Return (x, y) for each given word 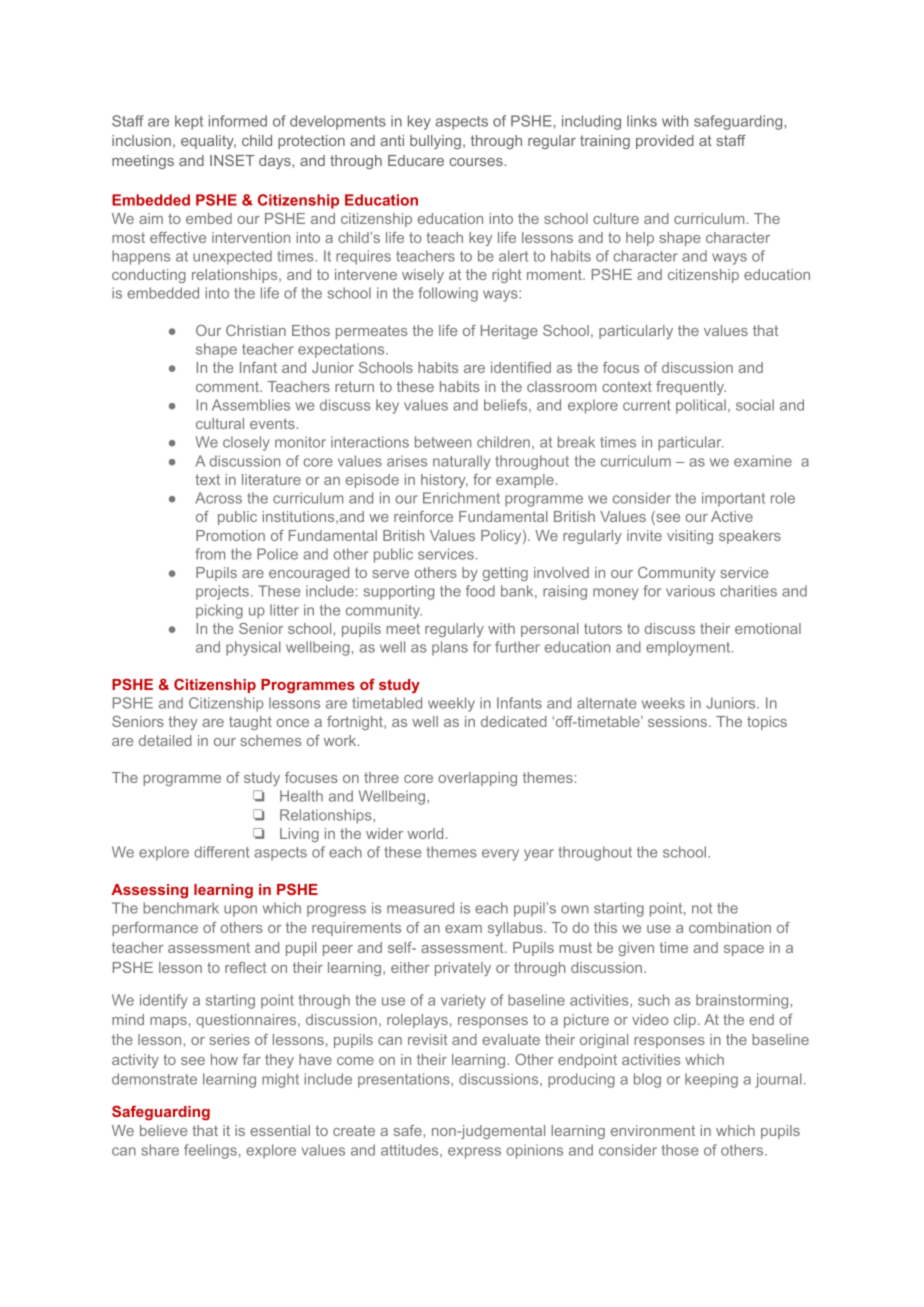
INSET (232, 160)
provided (665, 142)
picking (219, 611)
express (474, 1153)
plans (450, 648)
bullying (435, 142)
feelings (210, 1151)
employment (689, 648)
